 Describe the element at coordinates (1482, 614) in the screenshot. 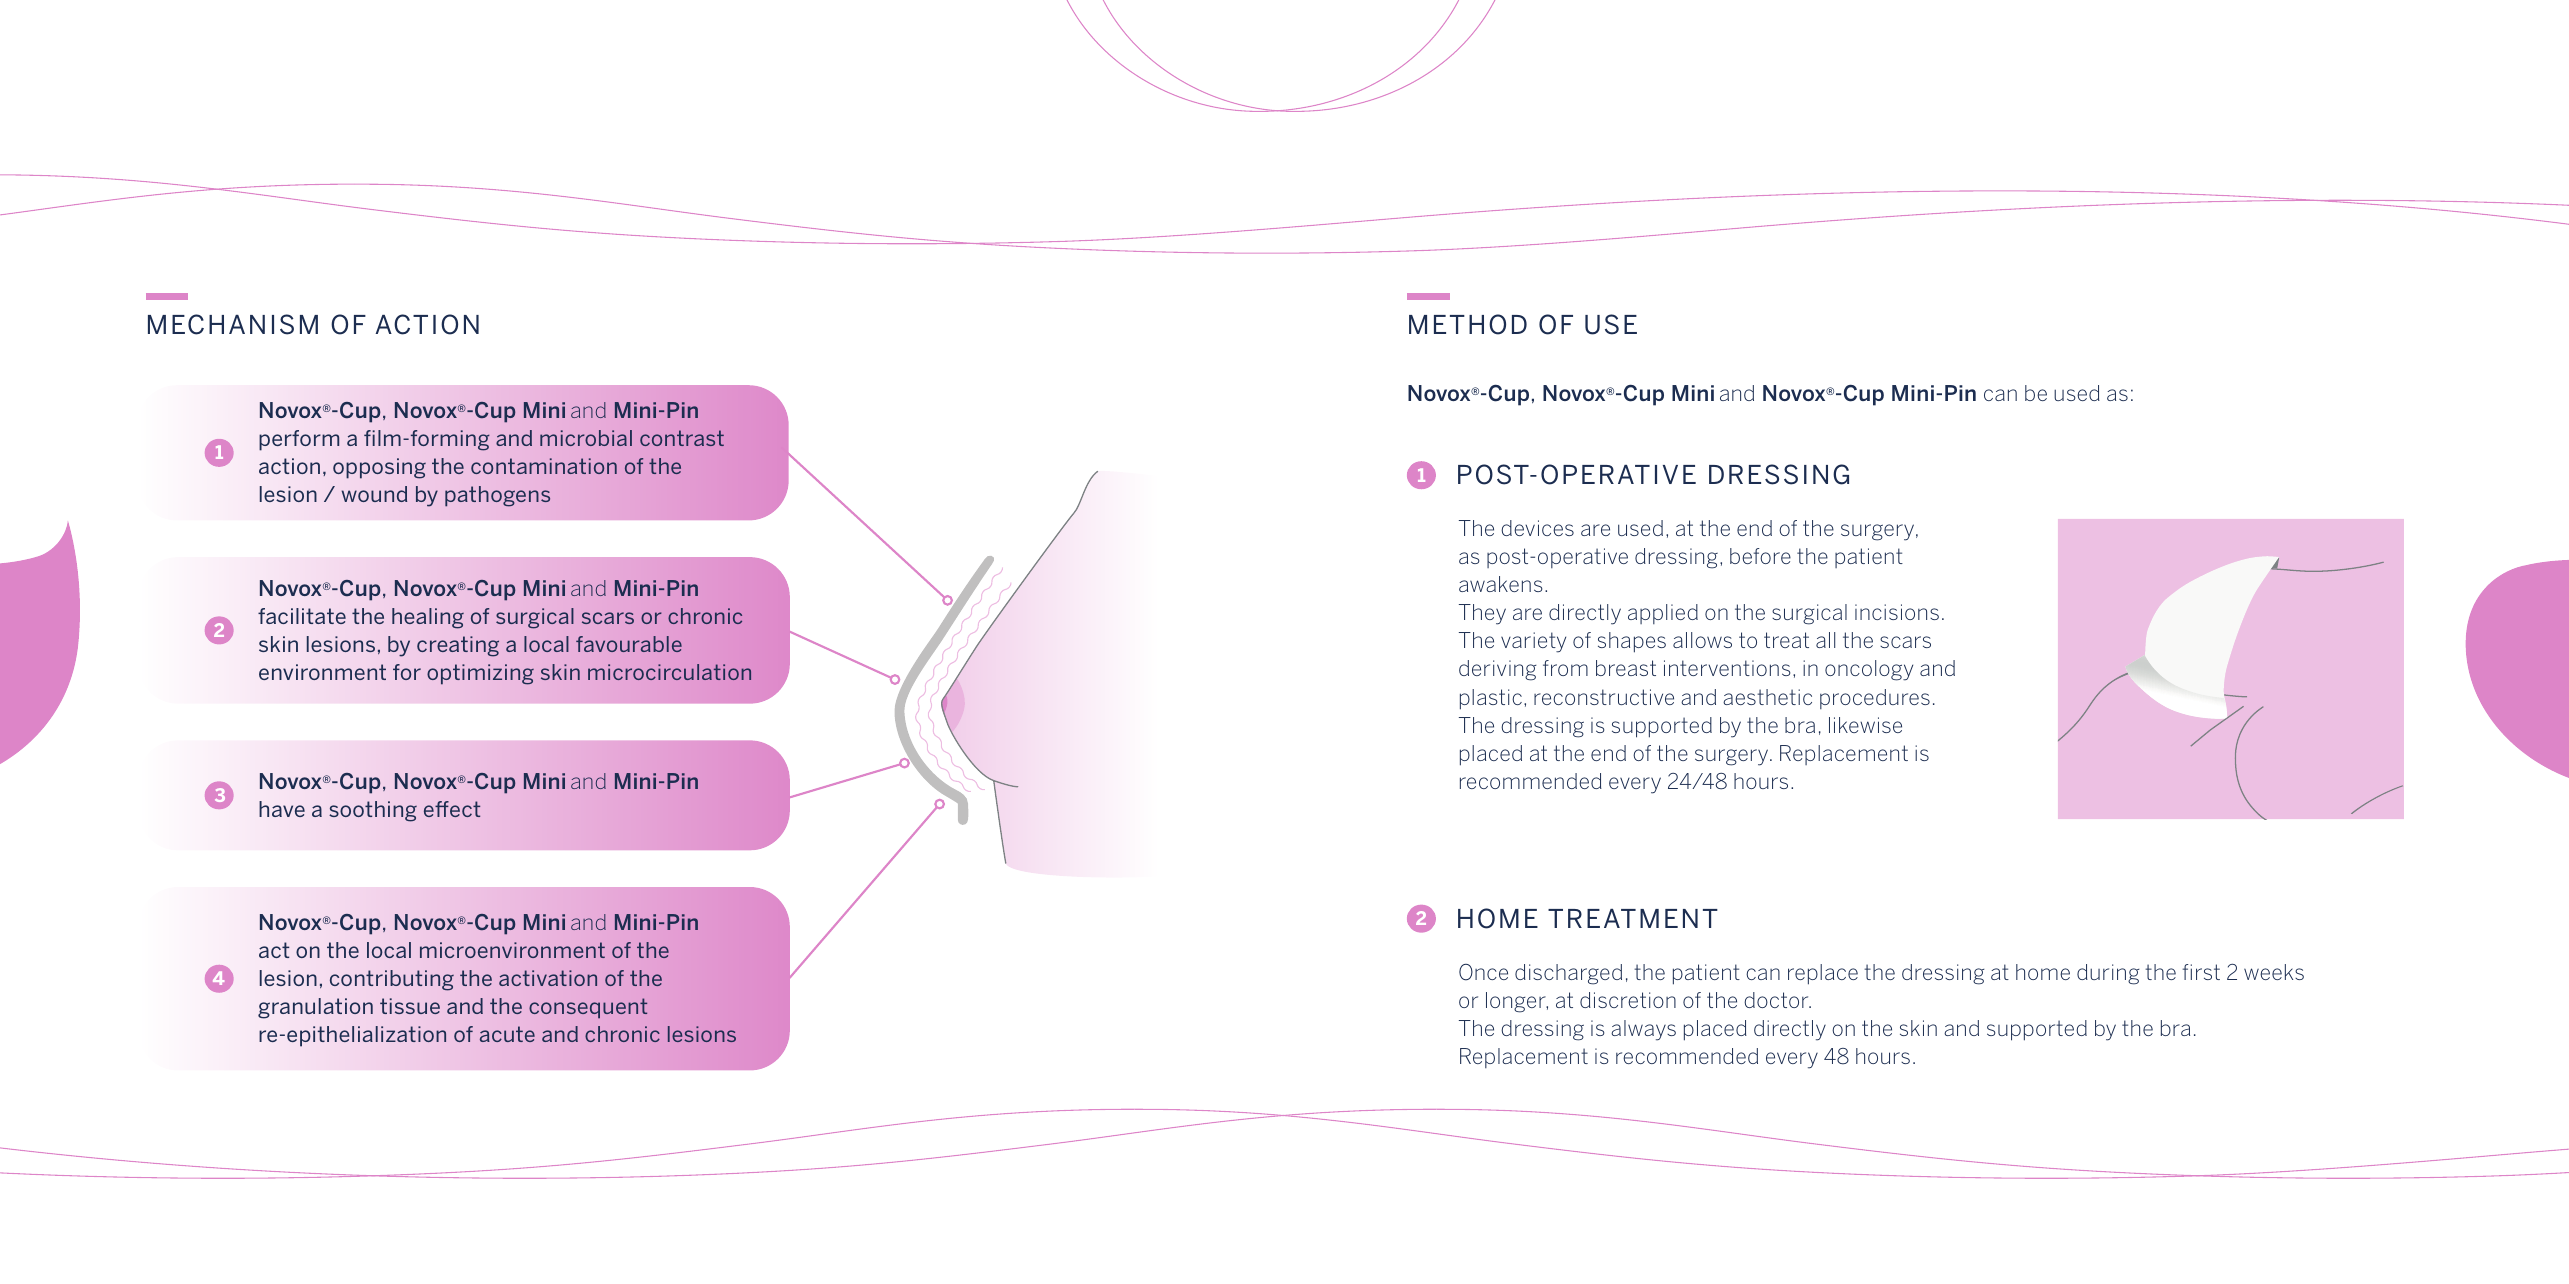

I see `They` at that location.
